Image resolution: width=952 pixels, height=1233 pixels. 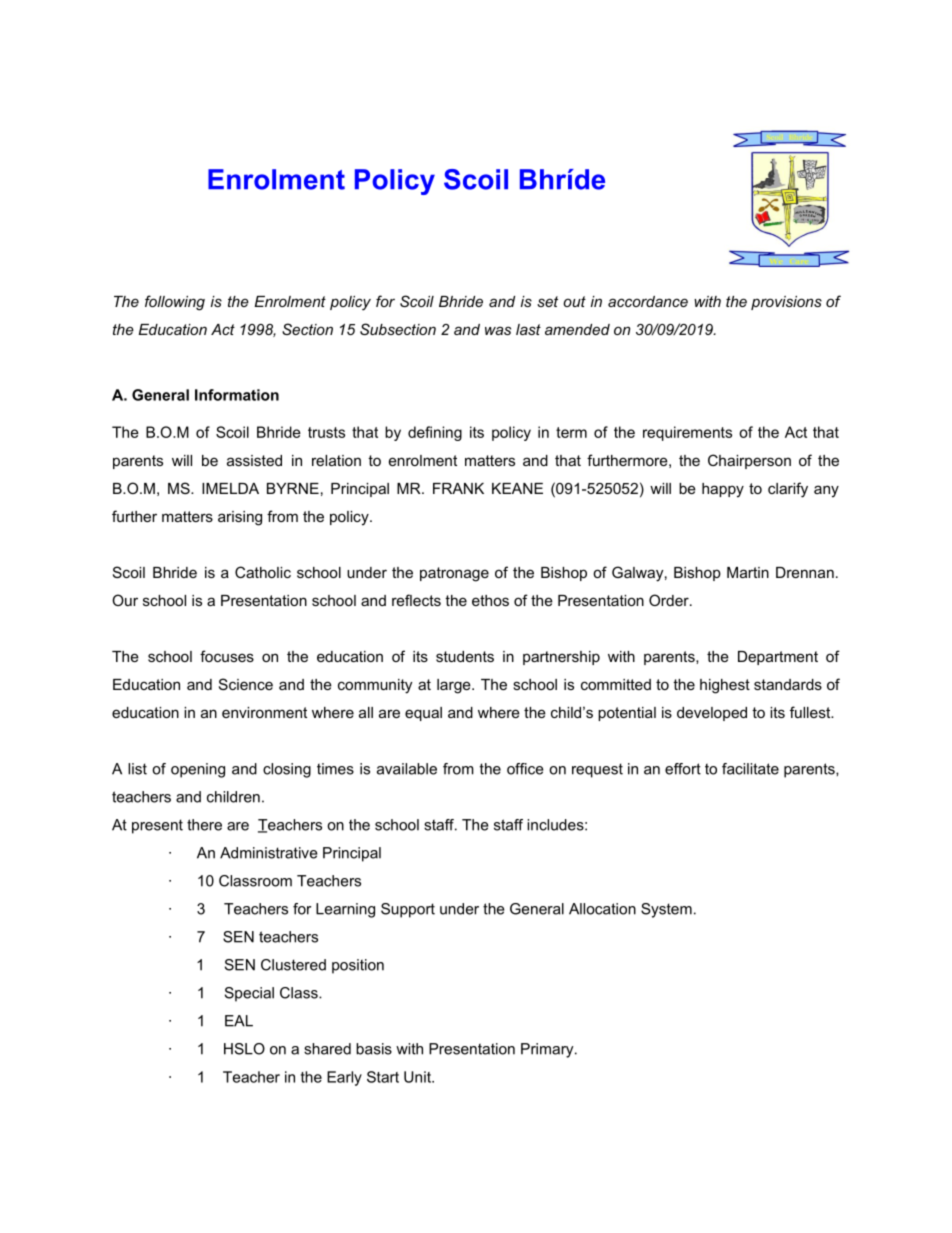 What do you see at coordinates (749, 461) in the screenshot?
I see `Chairperson` at bounding box center [749, 461].
